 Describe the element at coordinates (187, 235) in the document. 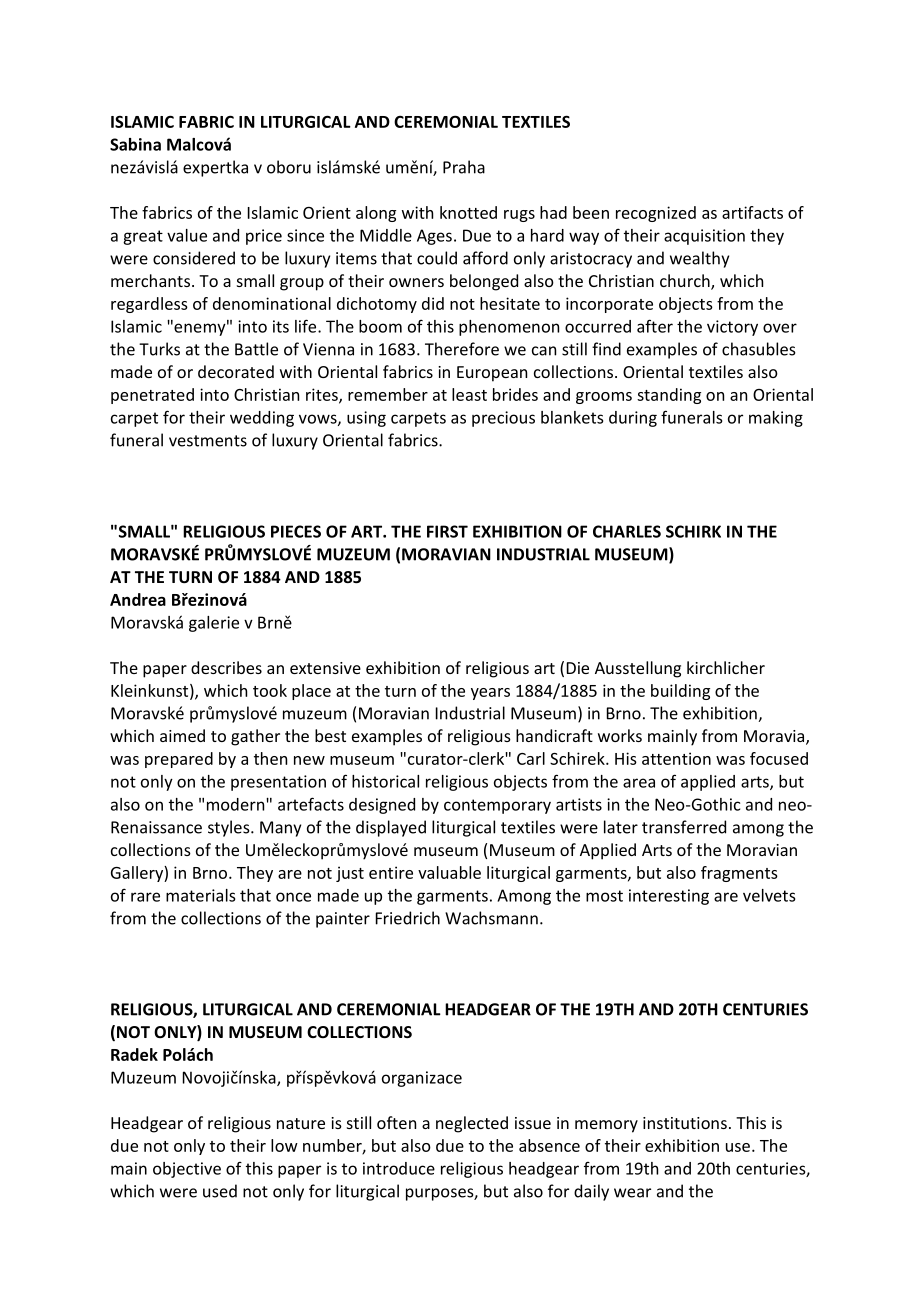

I see `value` at that location.
